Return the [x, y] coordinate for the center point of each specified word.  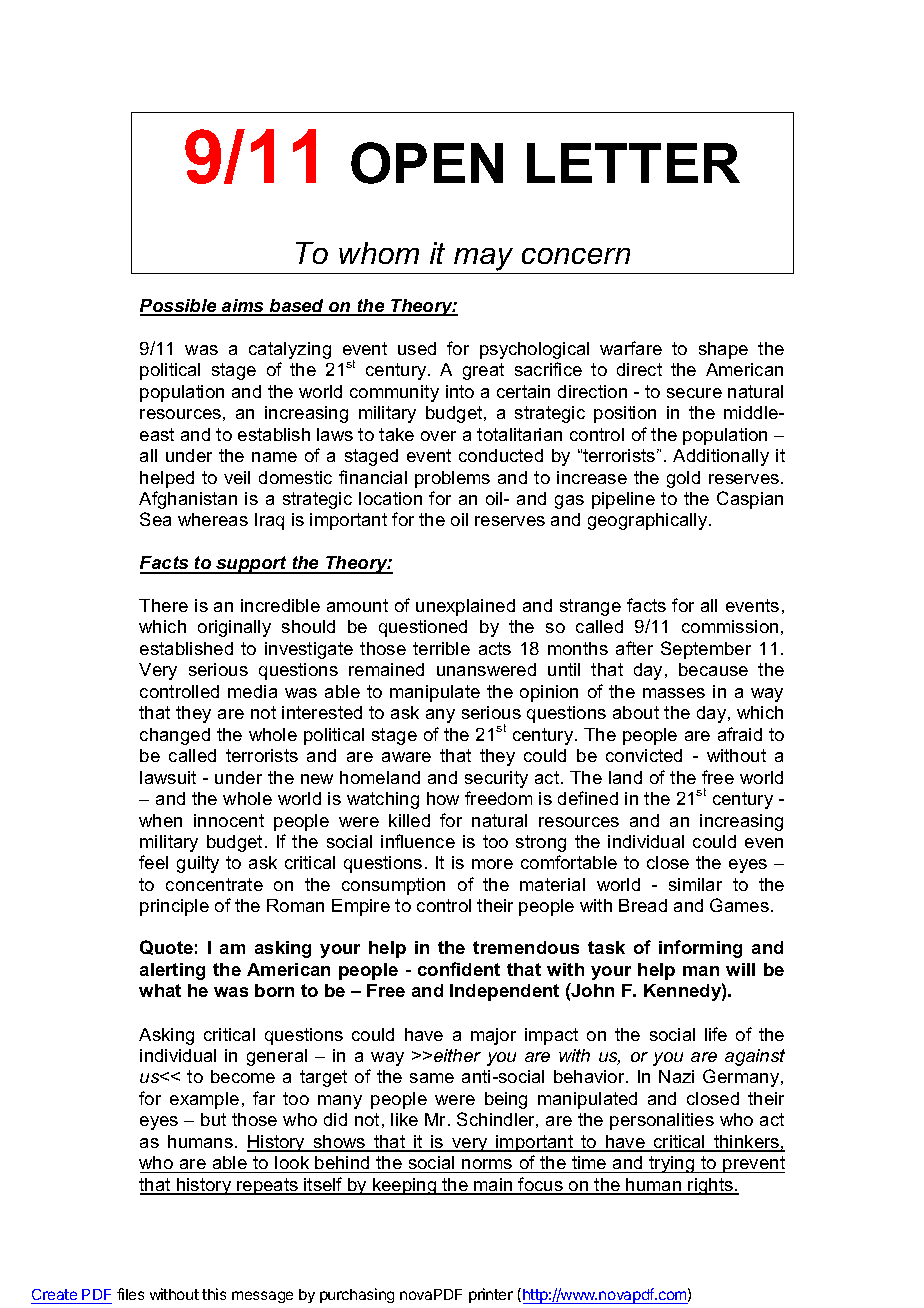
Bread [643, 905]
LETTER [633, 163]
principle [174, 907]
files [130, 1294]
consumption [393, 886]
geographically [649, 521]
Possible [179, 307]
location [390, 498]
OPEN [427, 163]
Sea [155, 519]
